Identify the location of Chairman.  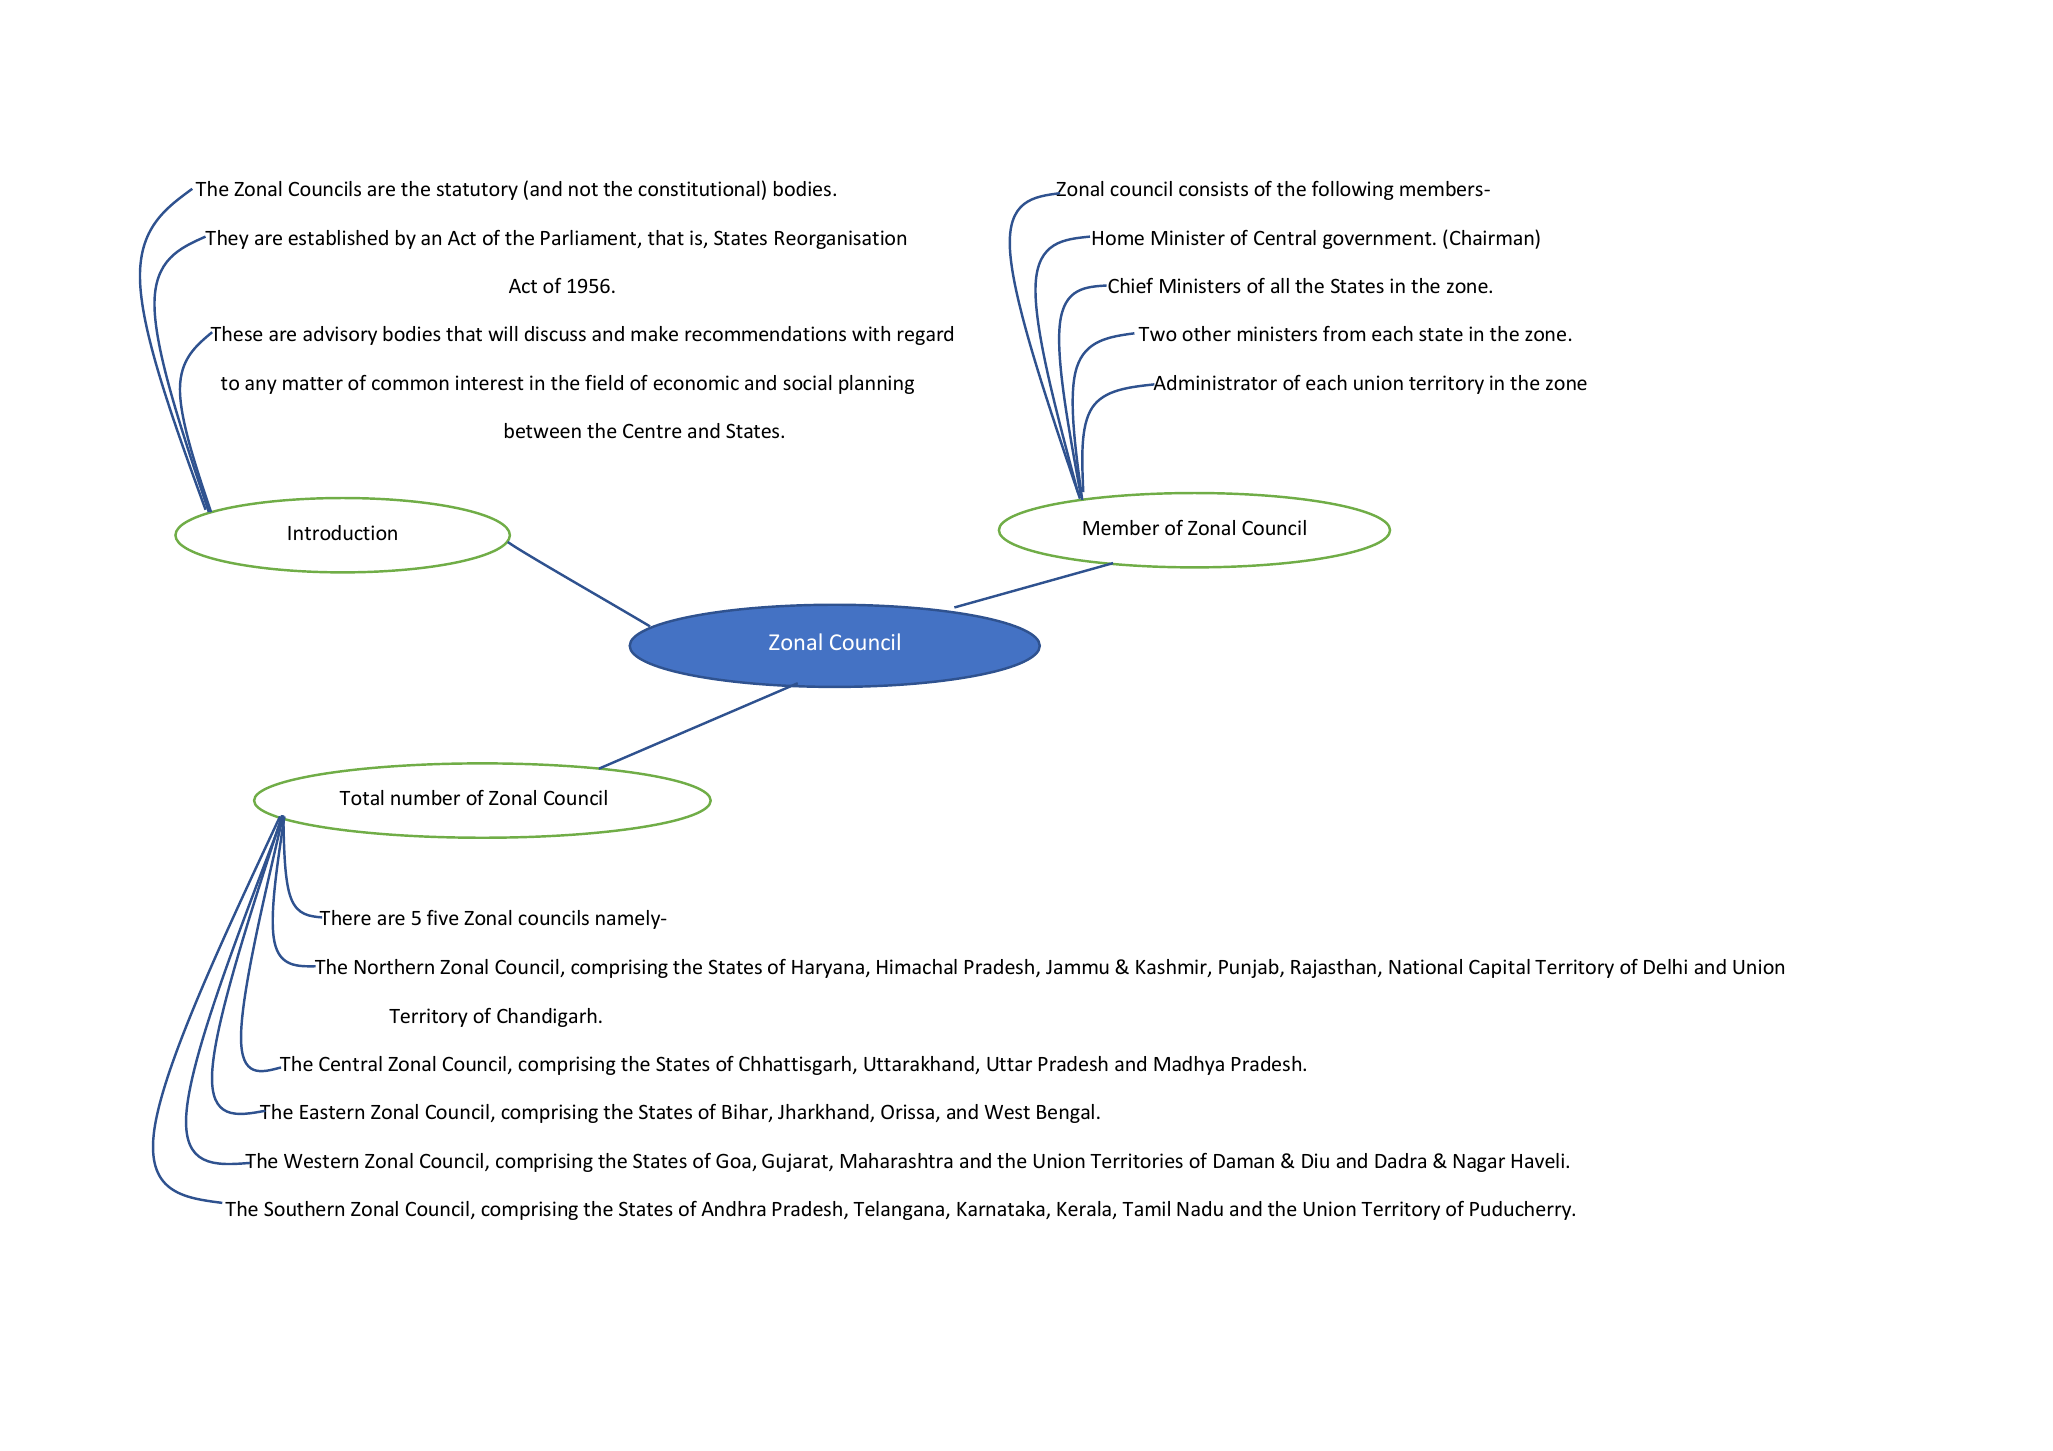
(1493, 237).
